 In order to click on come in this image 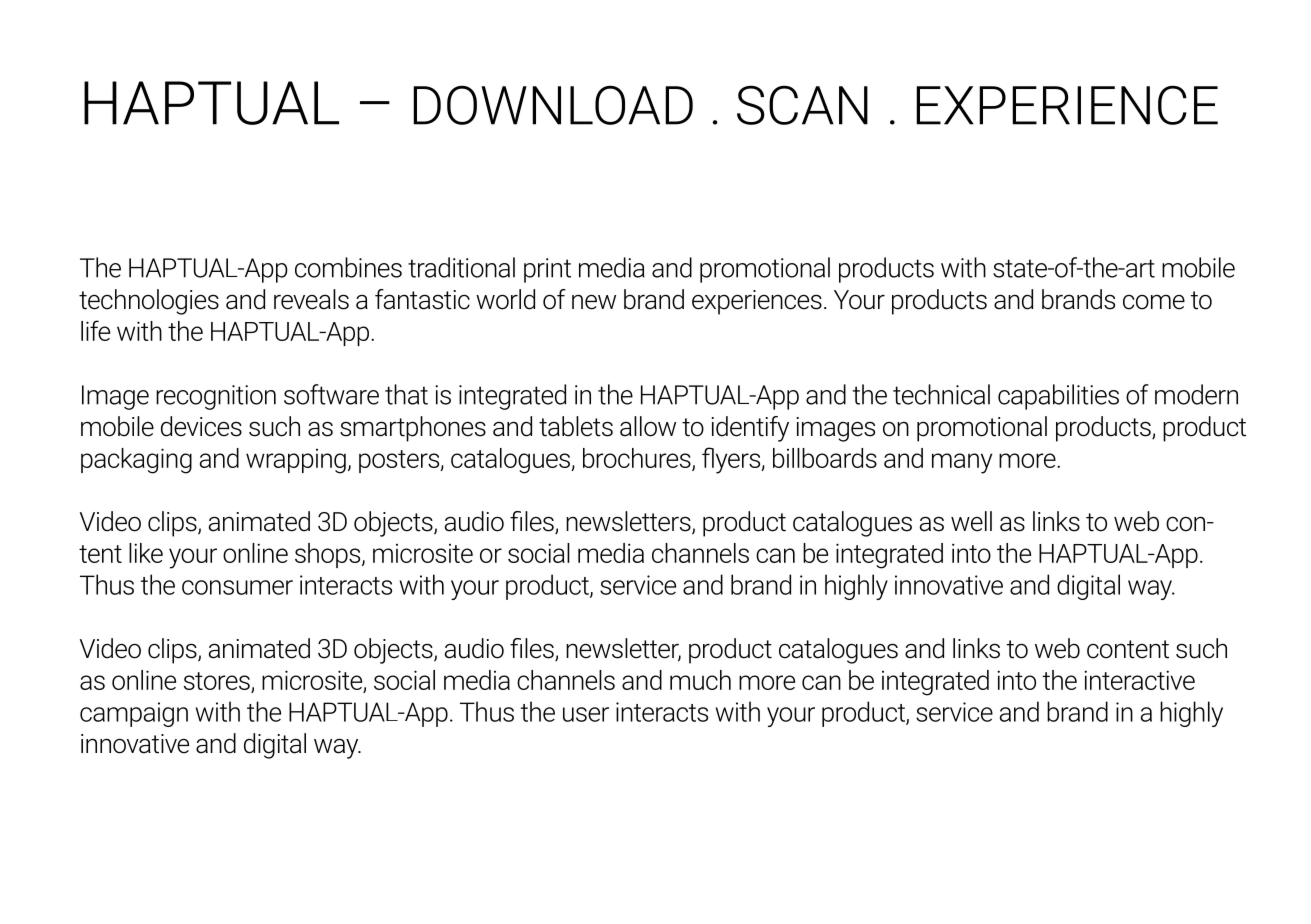, I will do `click(1154, 302)`.
